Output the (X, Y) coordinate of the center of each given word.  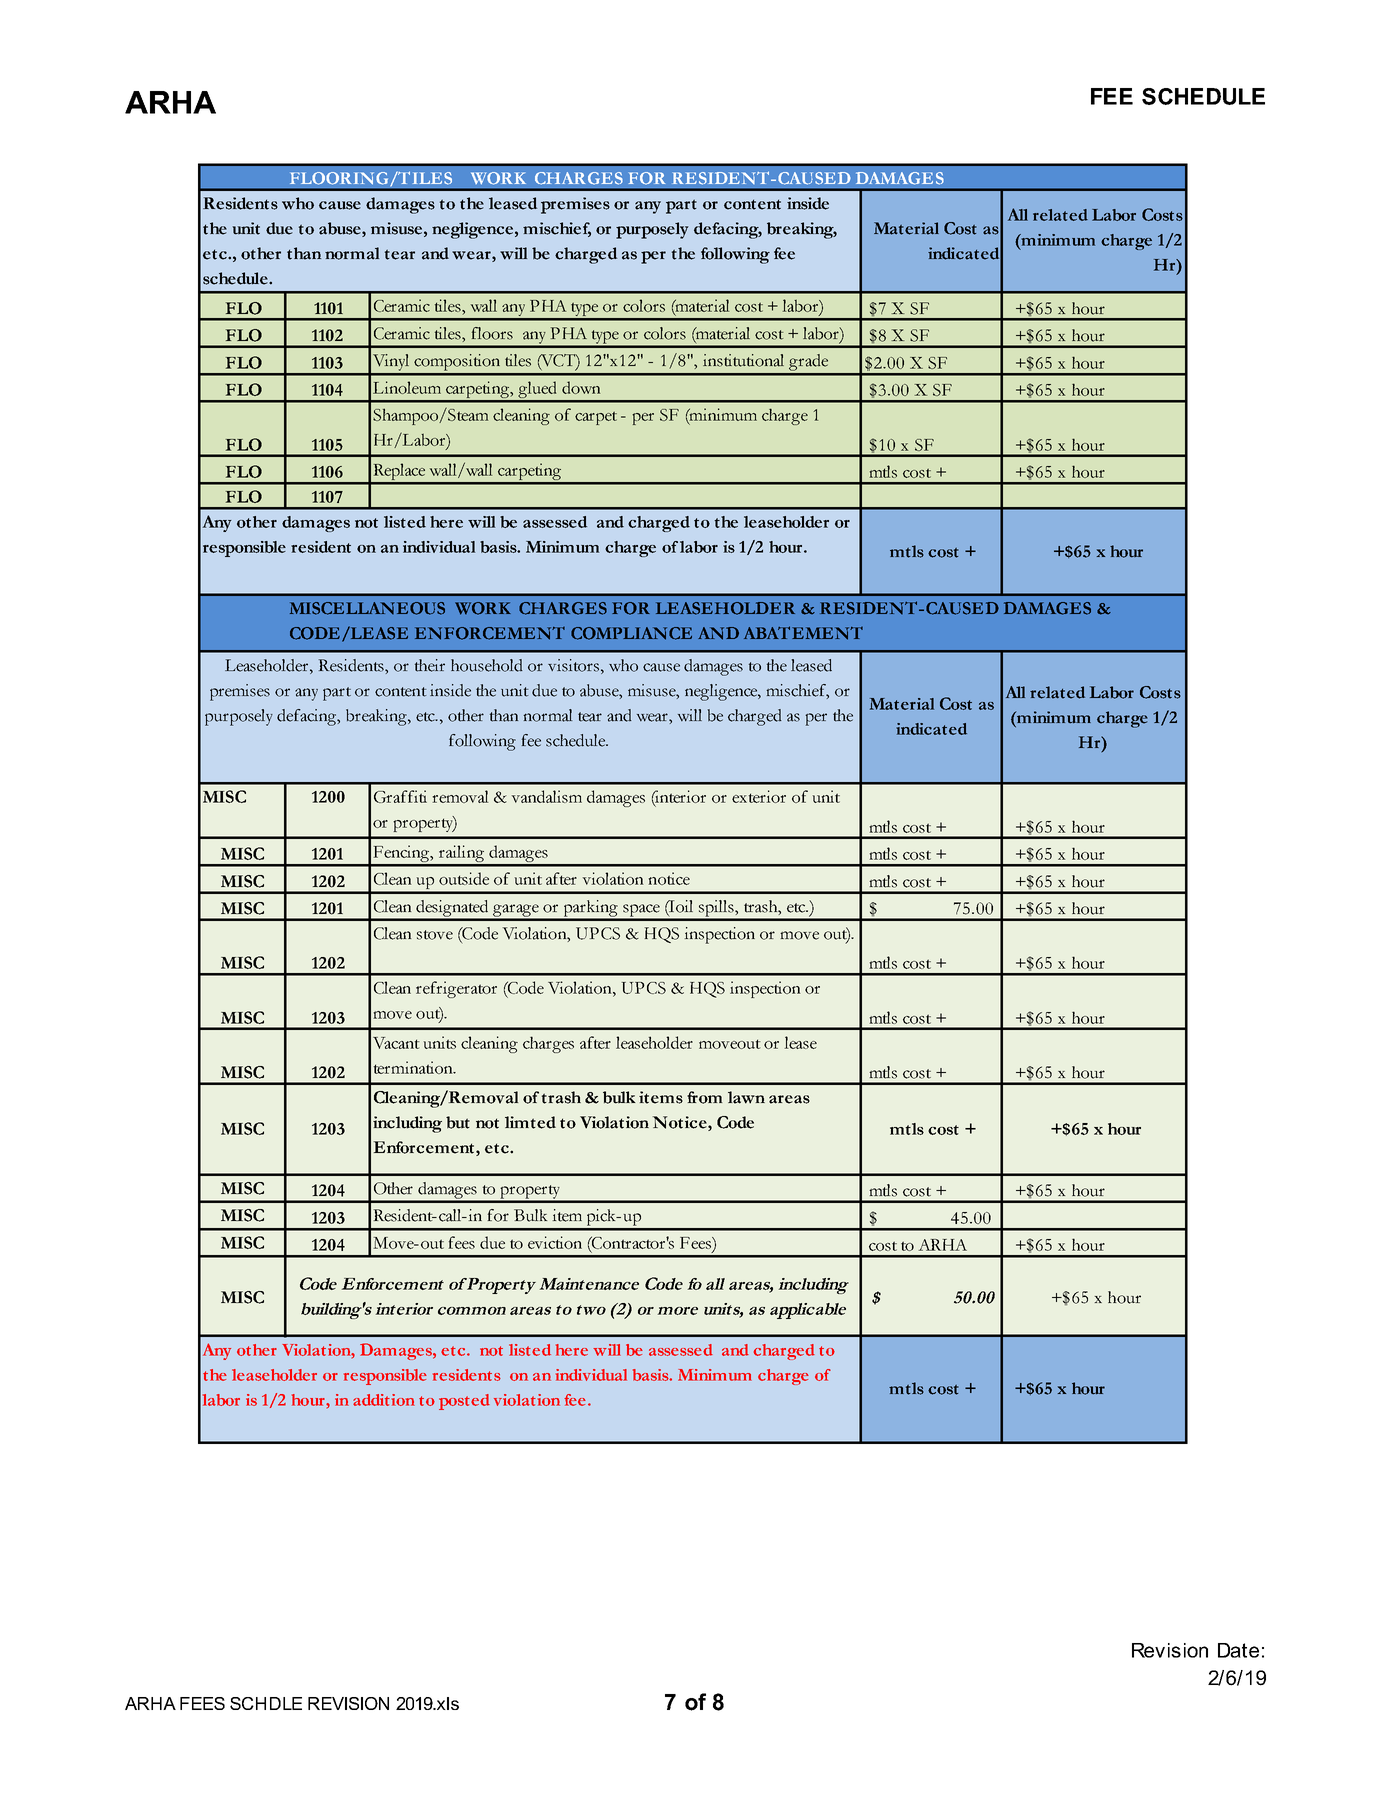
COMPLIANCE (631, 633)
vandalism (546, 796)
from (704, 1097)
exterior (759, 796)
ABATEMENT (803, 633)
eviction (555, 1242)
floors (492, 333)
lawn (746, 1097)
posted (464, 1402)
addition (384, 1400)
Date (1238, 1650)
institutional (743, 360)
